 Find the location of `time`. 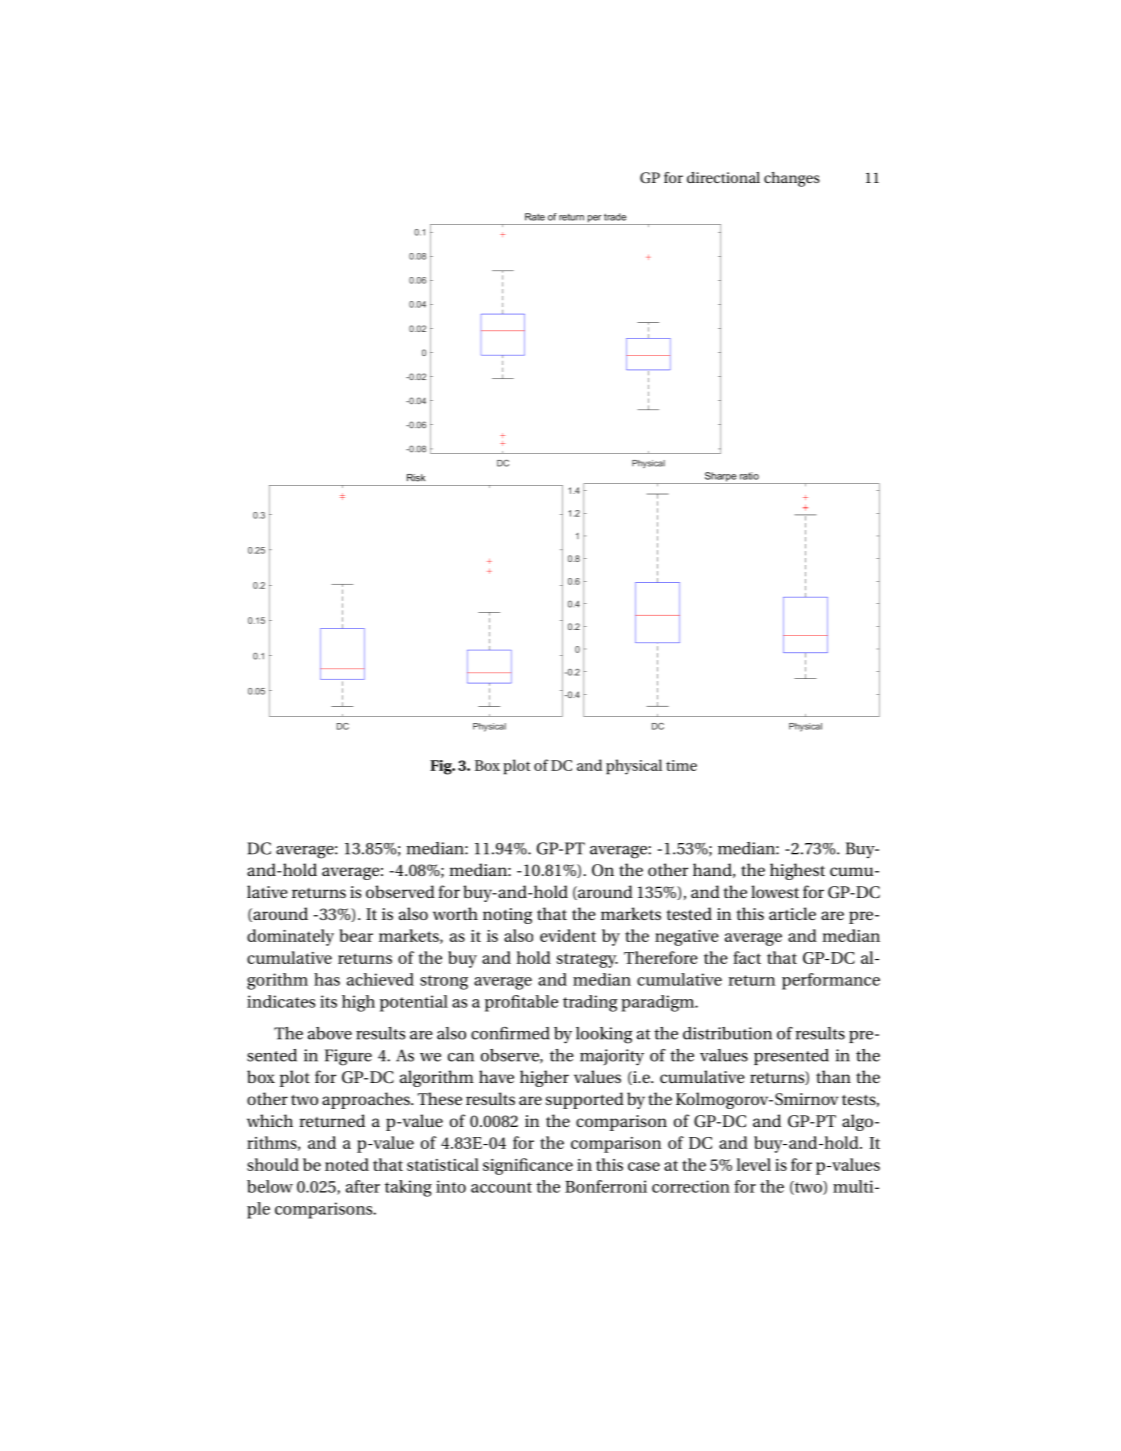

time is located at coordinates (681, 765).
